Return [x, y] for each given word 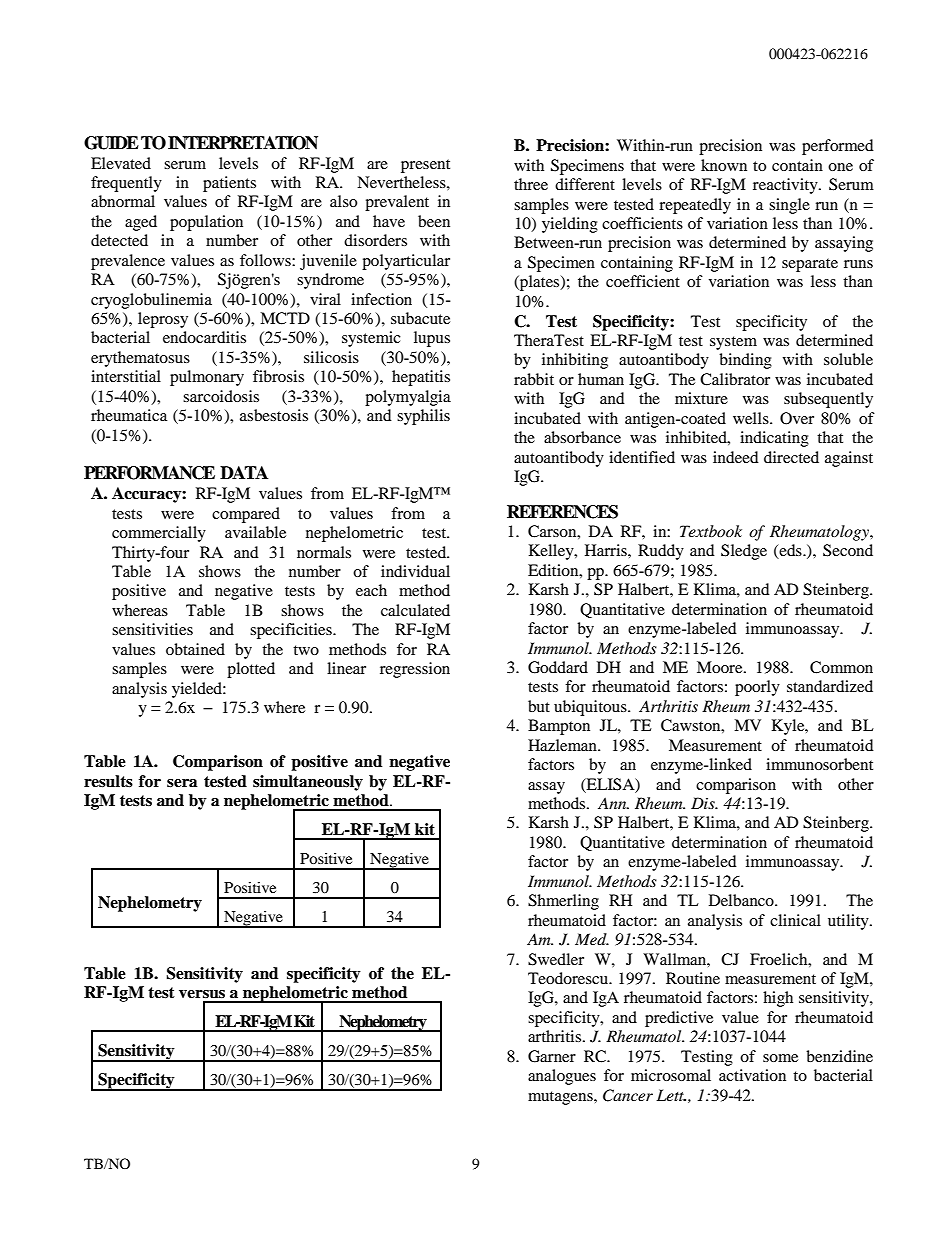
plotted [251, 670]
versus [202, 994]
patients [229, 184]
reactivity [786, 186]
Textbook [711, 531]
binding [745, 361]
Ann [613, 803]
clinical [795, 920]
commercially [159, 534]
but [539, 706]
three [531, 184]
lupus [432, 339]
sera [182, 783]
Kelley [552, 552]
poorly [757, 688]
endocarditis [204, 337]
